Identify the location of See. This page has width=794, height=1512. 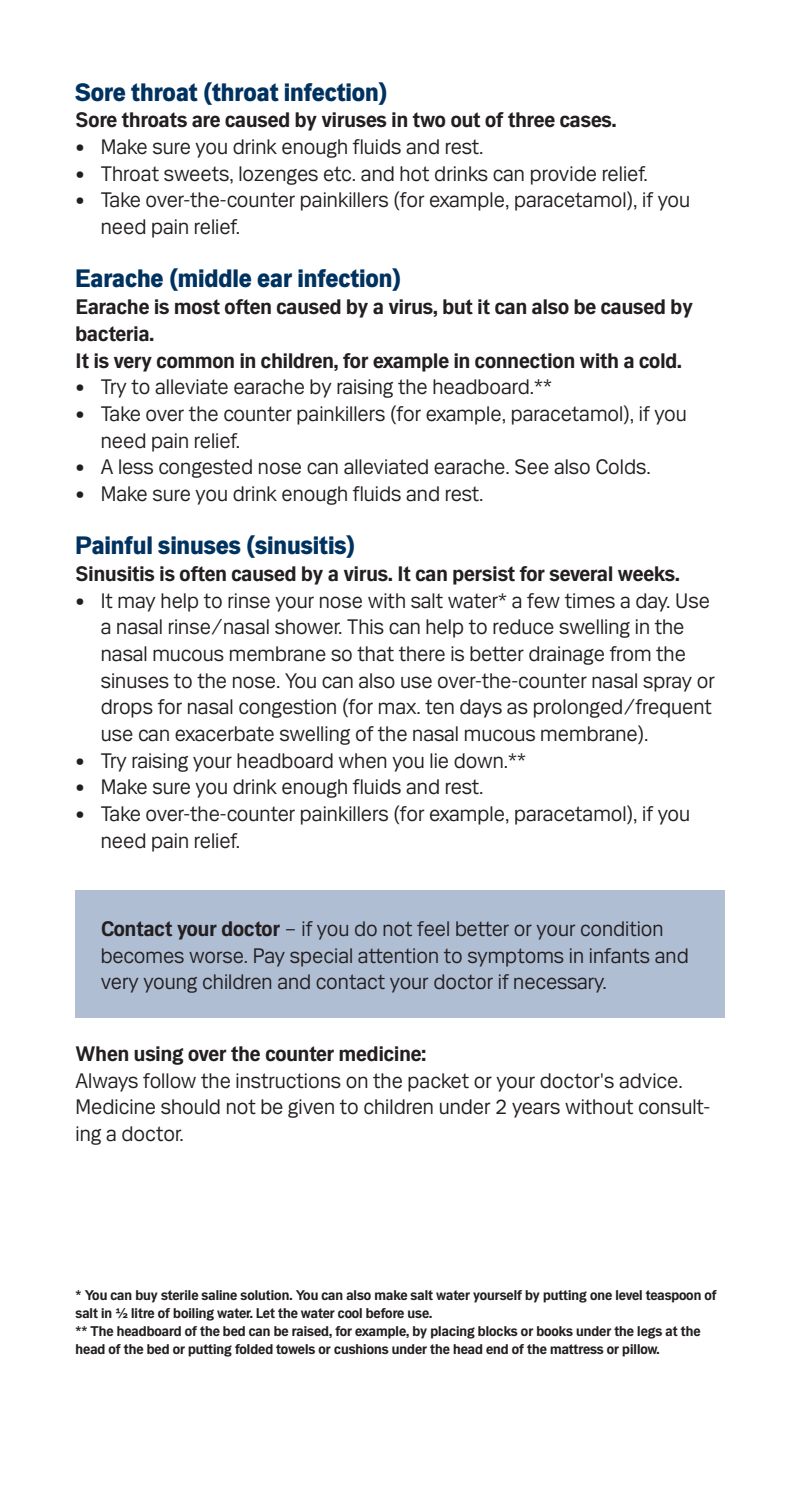
(532, 467).
